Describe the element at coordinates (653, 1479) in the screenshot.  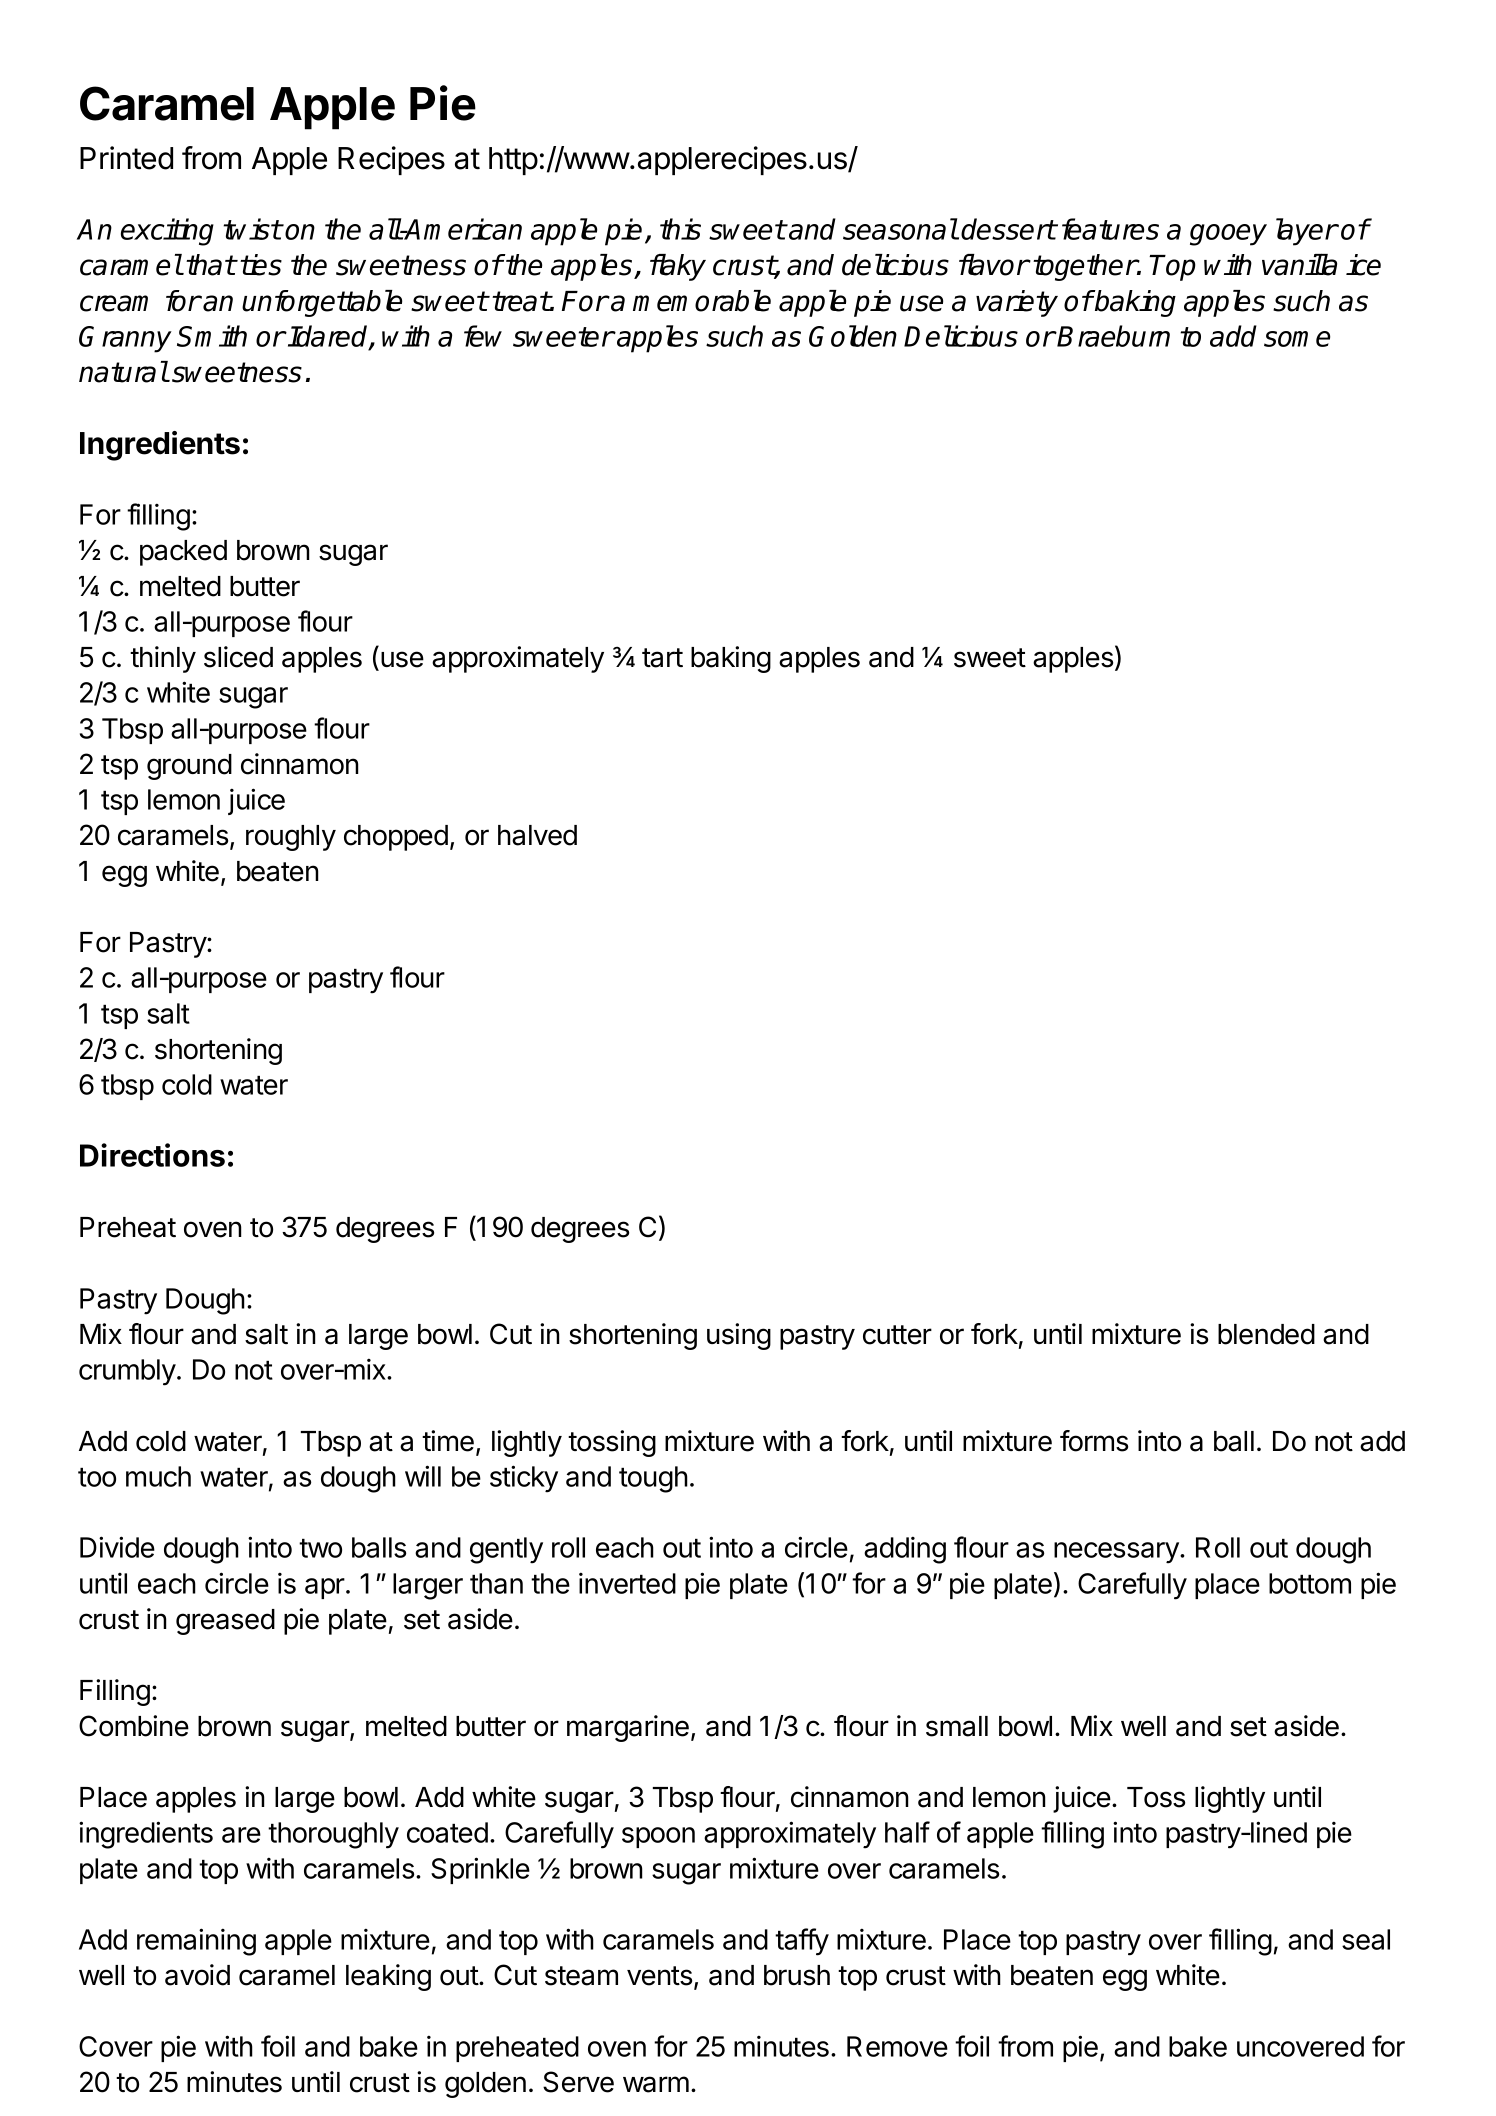
I see `tough` at that location.
